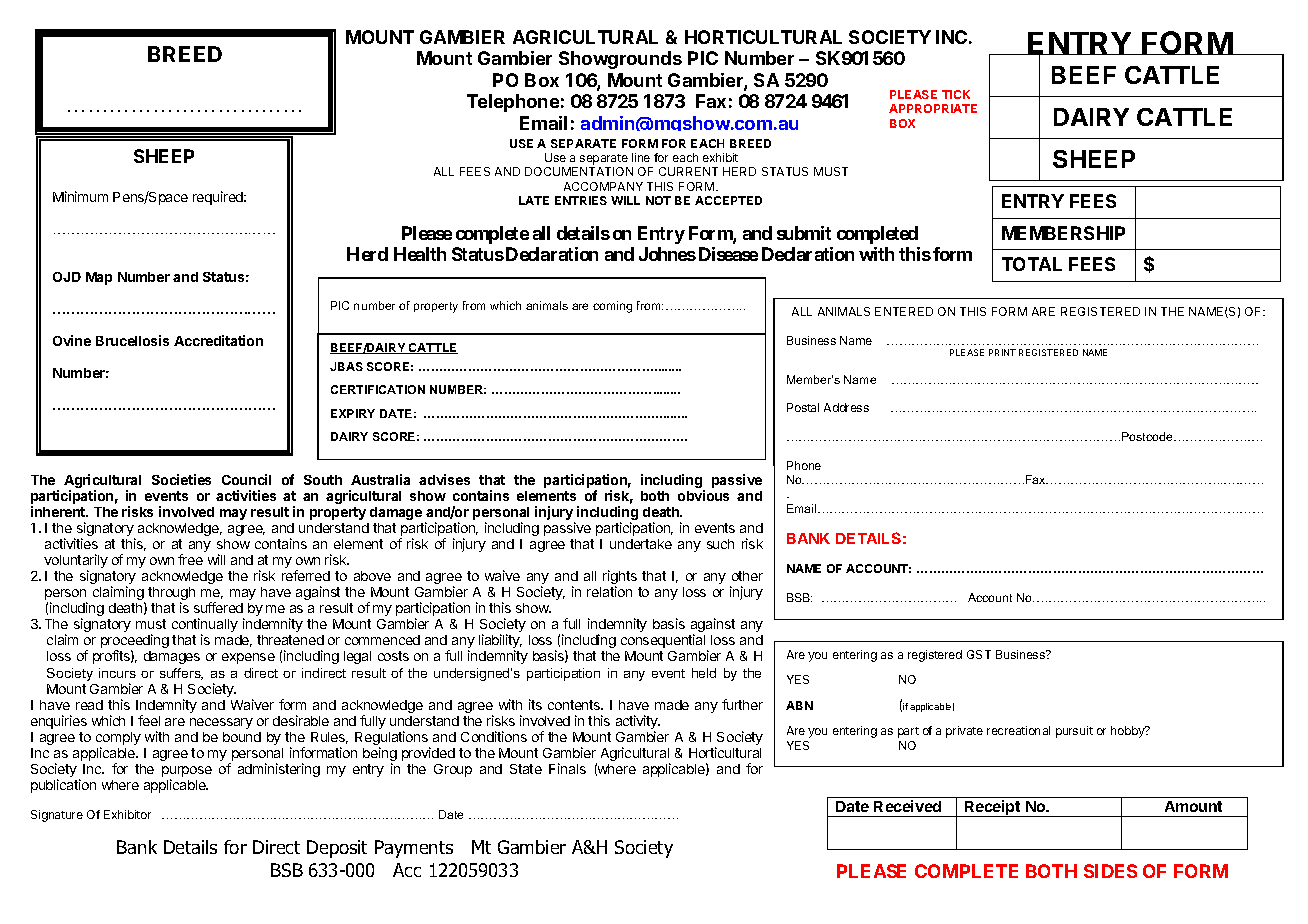  Describe the element at coordinates (80, 196) in the screenshot. I see `Minimum` at that location.
